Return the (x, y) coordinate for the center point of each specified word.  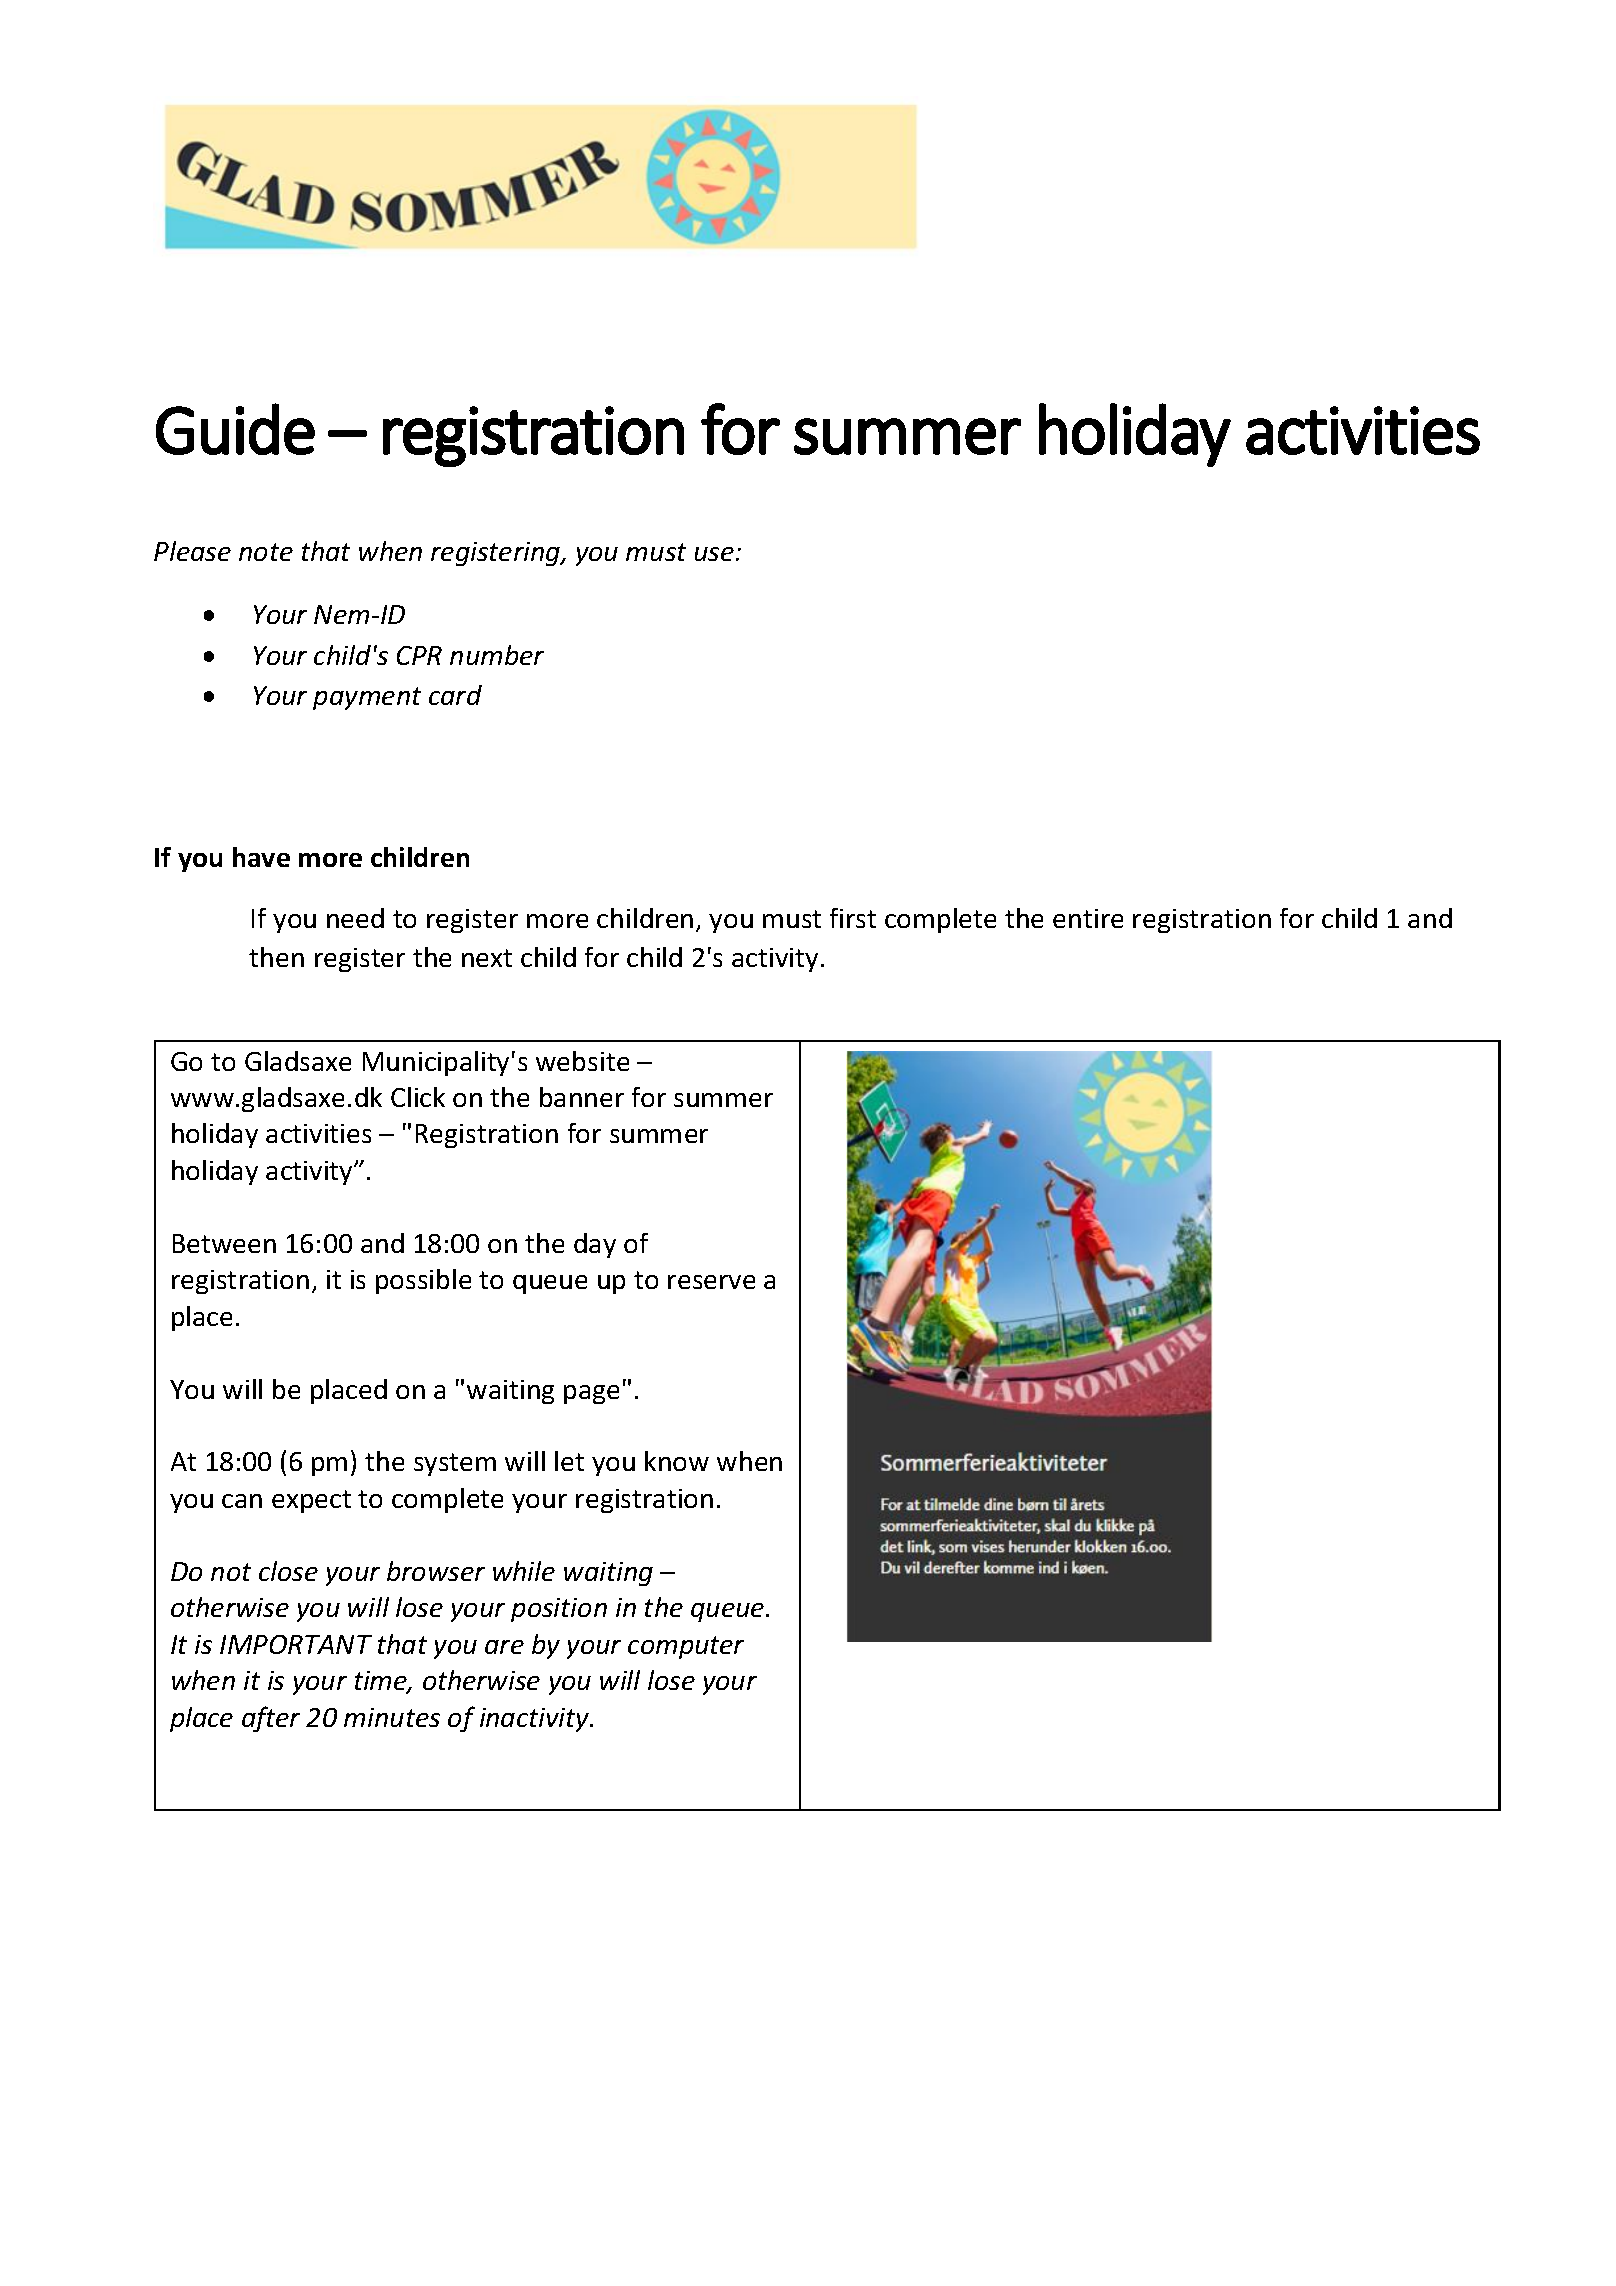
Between (224, 1243)
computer (686, 1647)
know (677, 1461)
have (261, 857)
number (497, 655)
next (487, 958)
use (714, 554)
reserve (711, 1282)
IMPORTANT (296, 1644)
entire (1088, 918)
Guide (235, 429)
